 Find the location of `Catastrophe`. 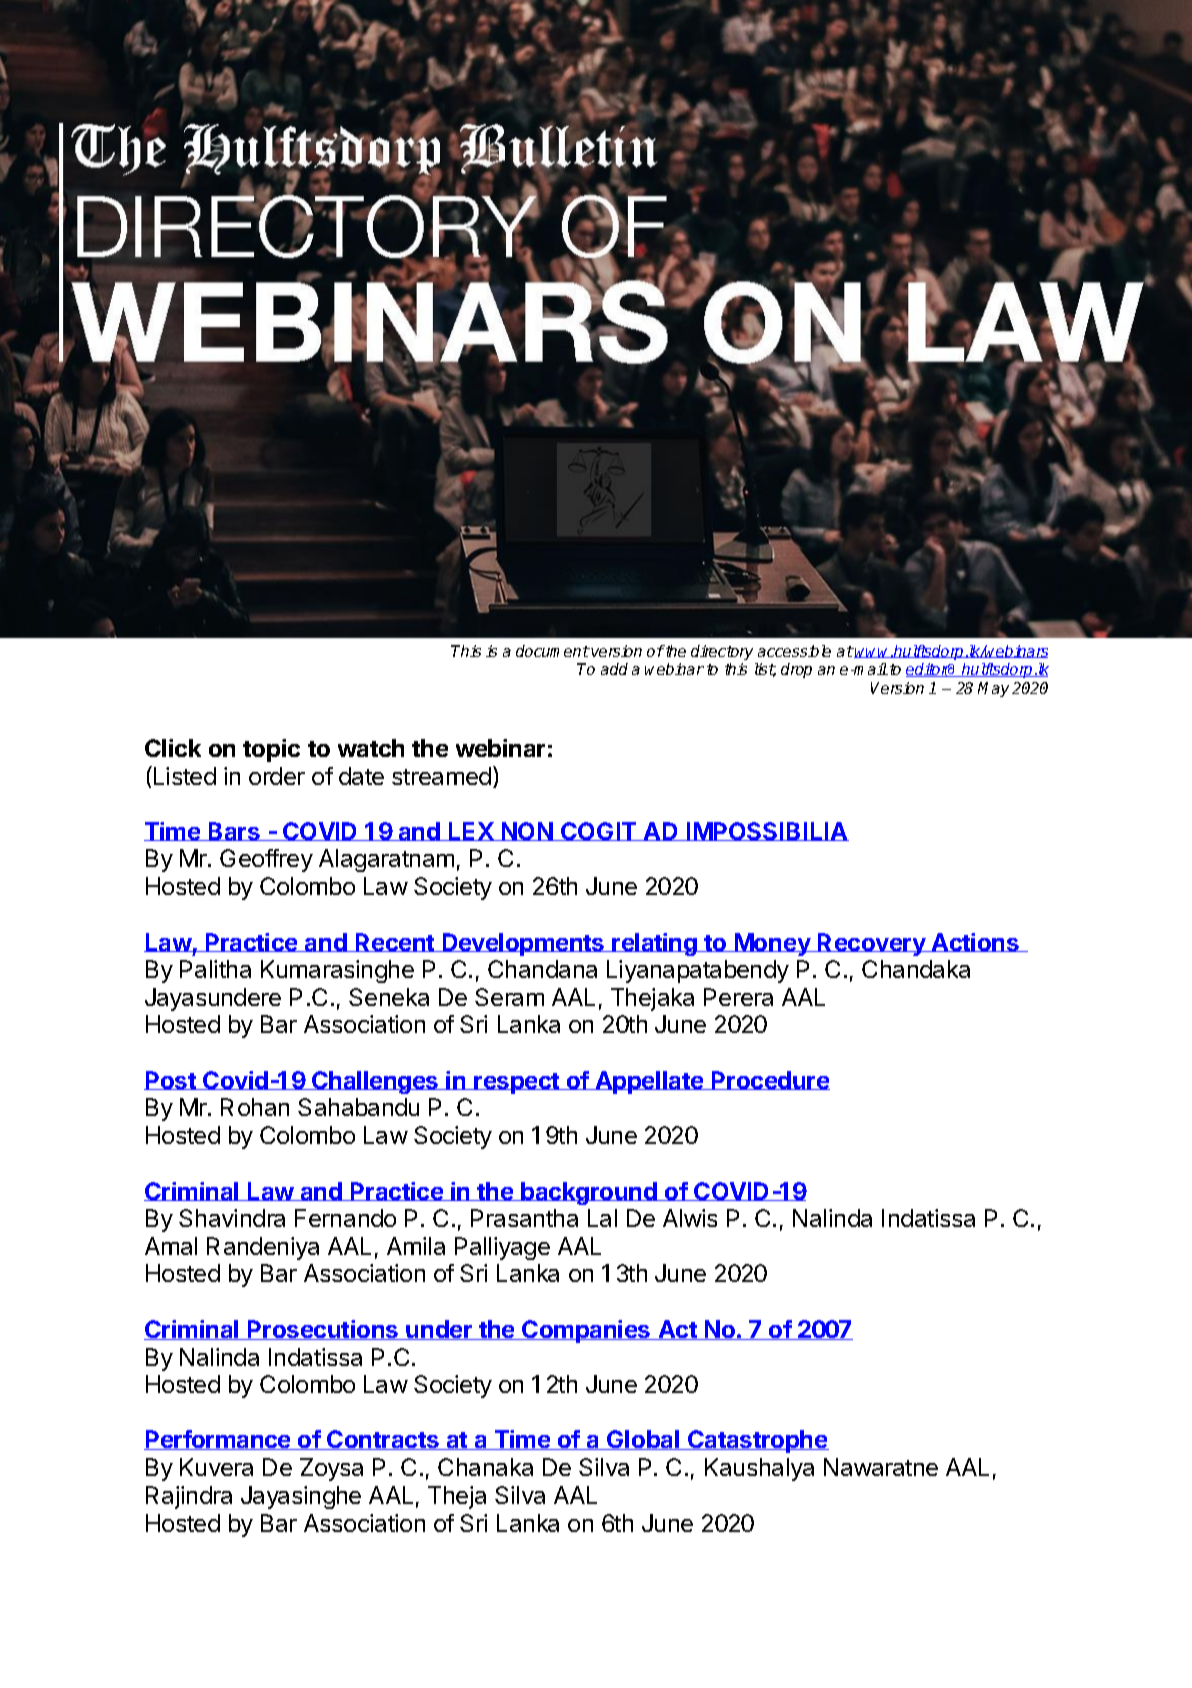

Catastrophe is located at coordinates (757, 1441).
